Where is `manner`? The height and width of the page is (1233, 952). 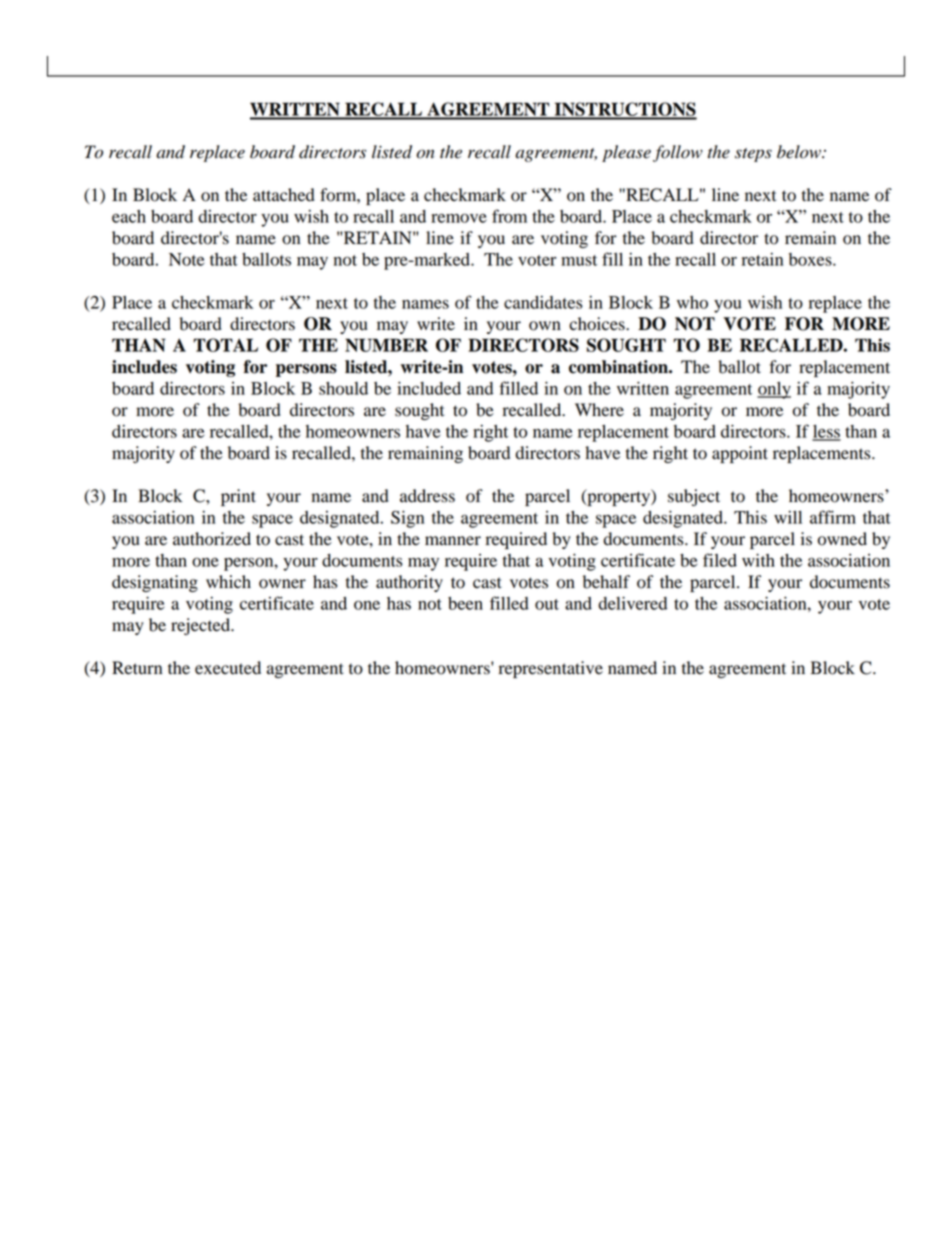 manner is located at coordinates (453, 541).
